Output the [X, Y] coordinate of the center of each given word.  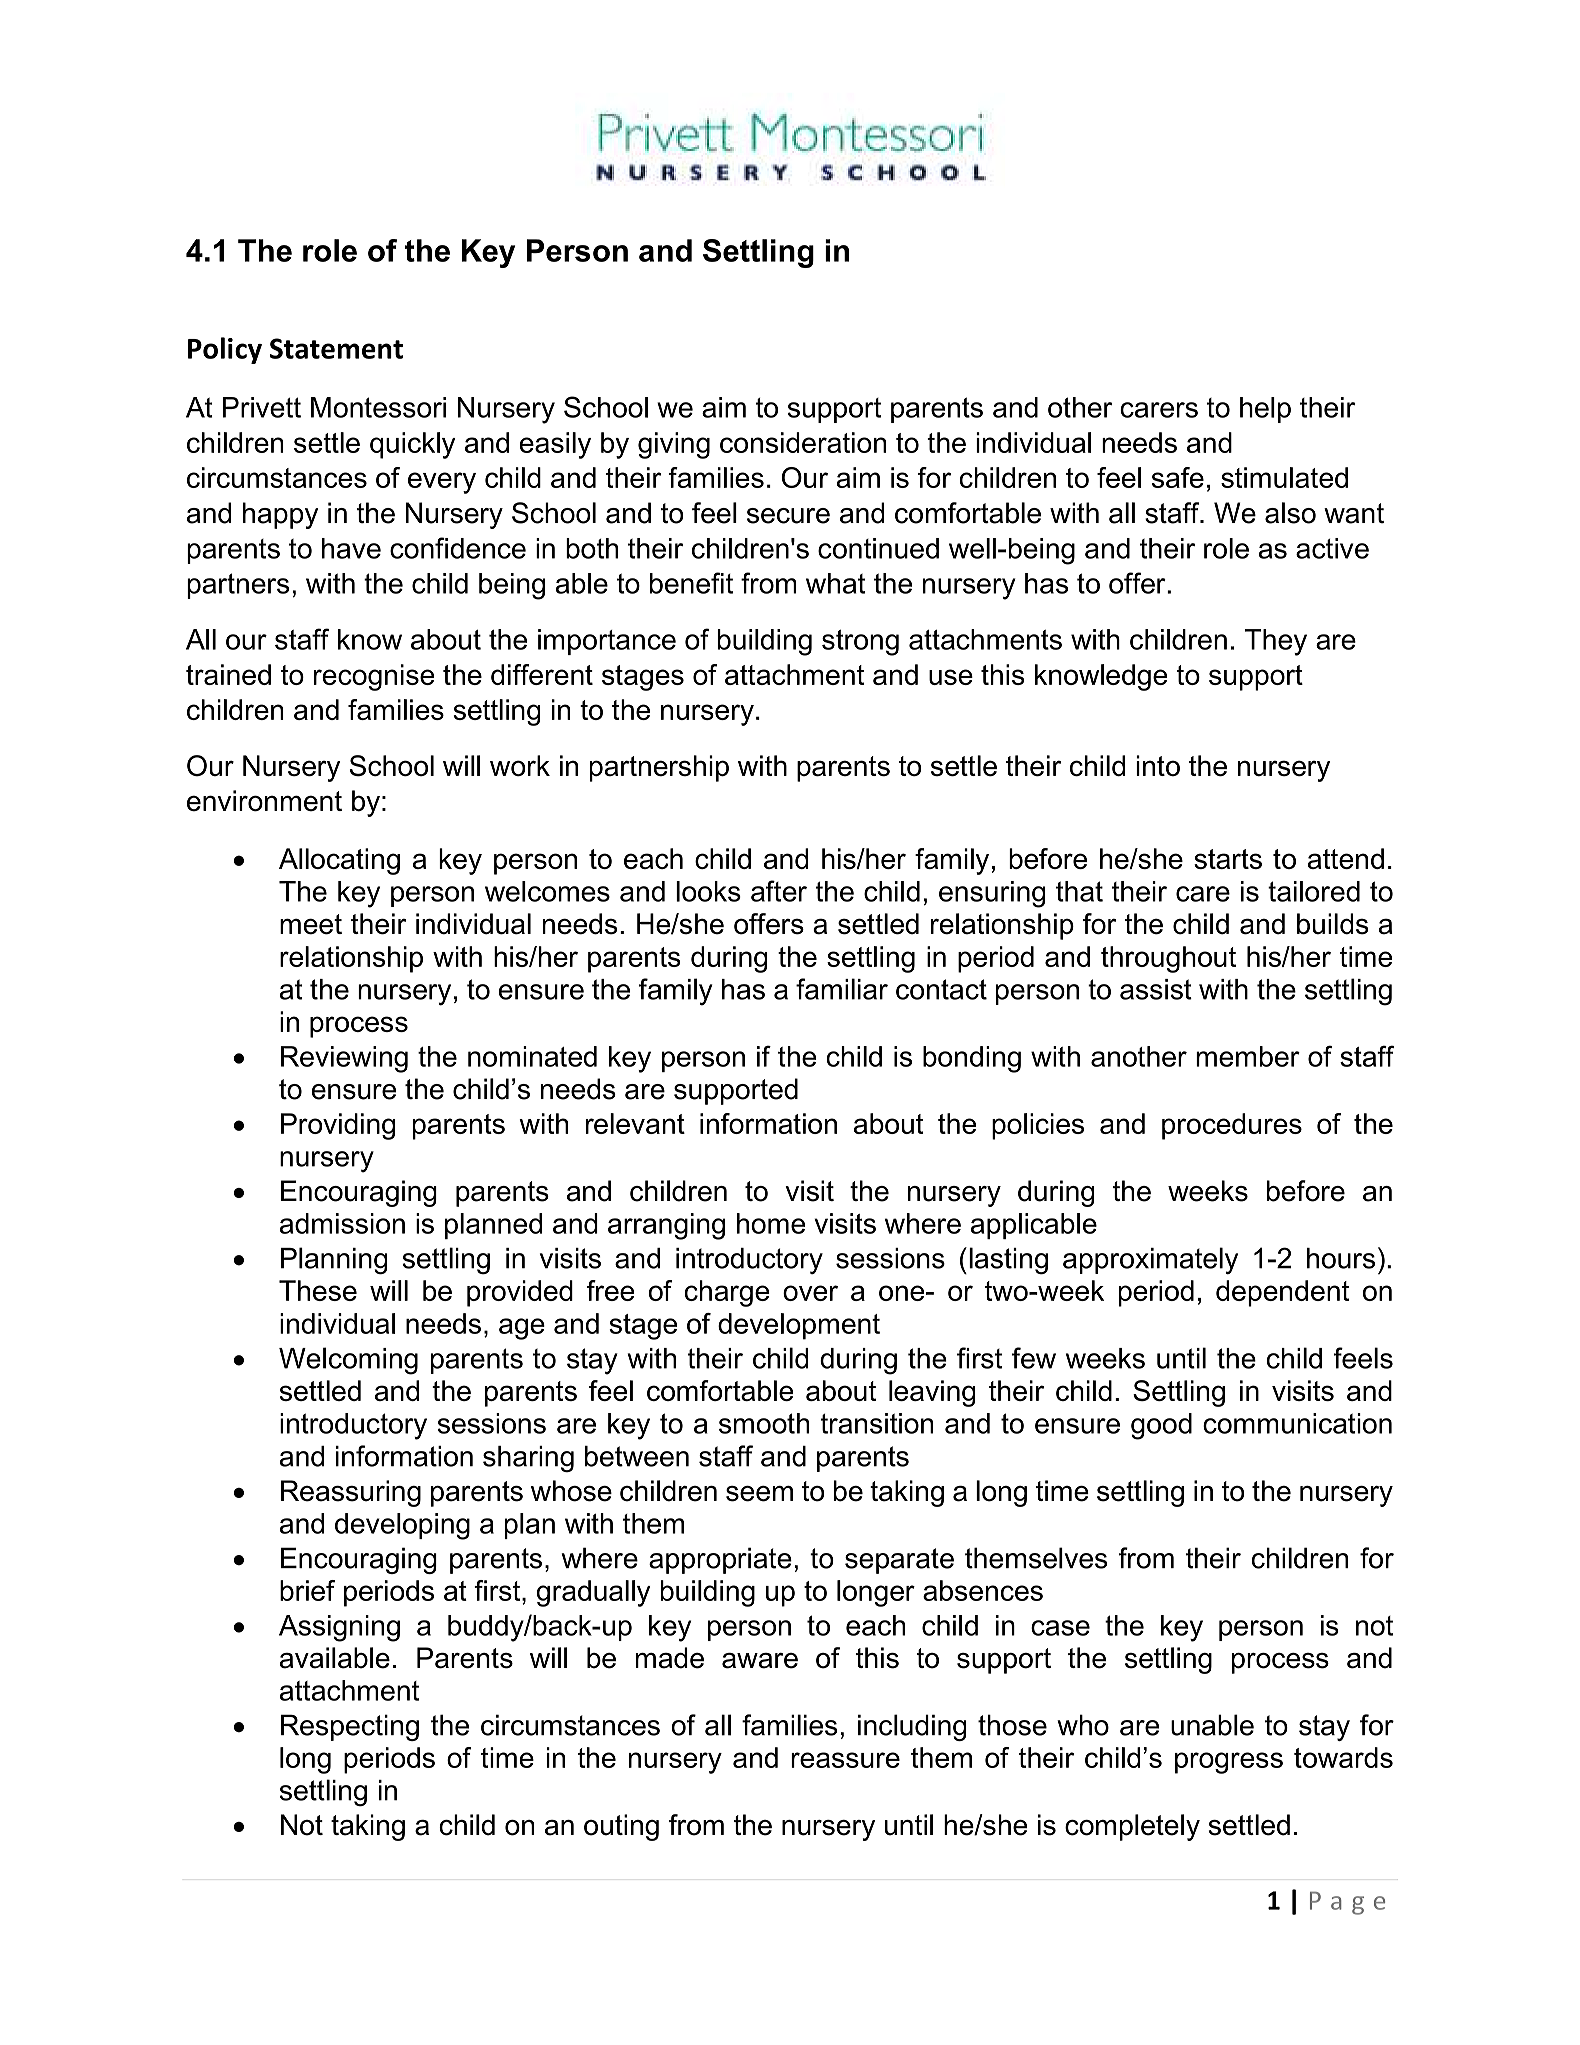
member [1248, 1056]
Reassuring [351, 1493]
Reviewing [344, 1059]
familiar [842, 989]
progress [1229, 1763]
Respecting [350, 1727]
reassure [845, 1760]
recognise [374, 677]
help [1265, 410]
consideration [803, 442]
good [1161, 1426]
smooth [764, 1423]
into [1158, 765]
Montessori [378, 407]
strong [860, 643]
